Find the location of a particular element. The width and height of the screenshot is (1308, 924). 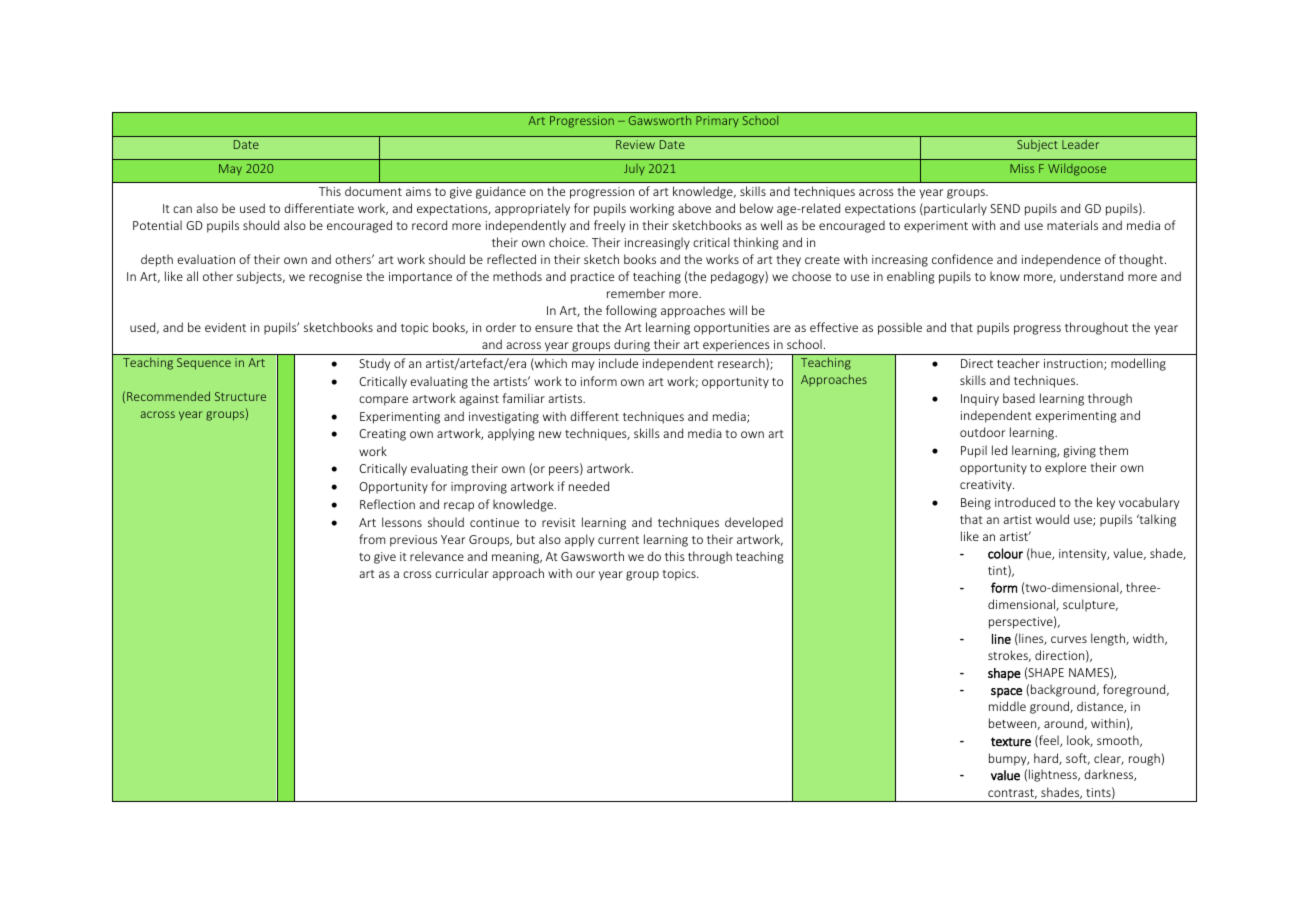

Leader is located at coordinates (1080, 144).
